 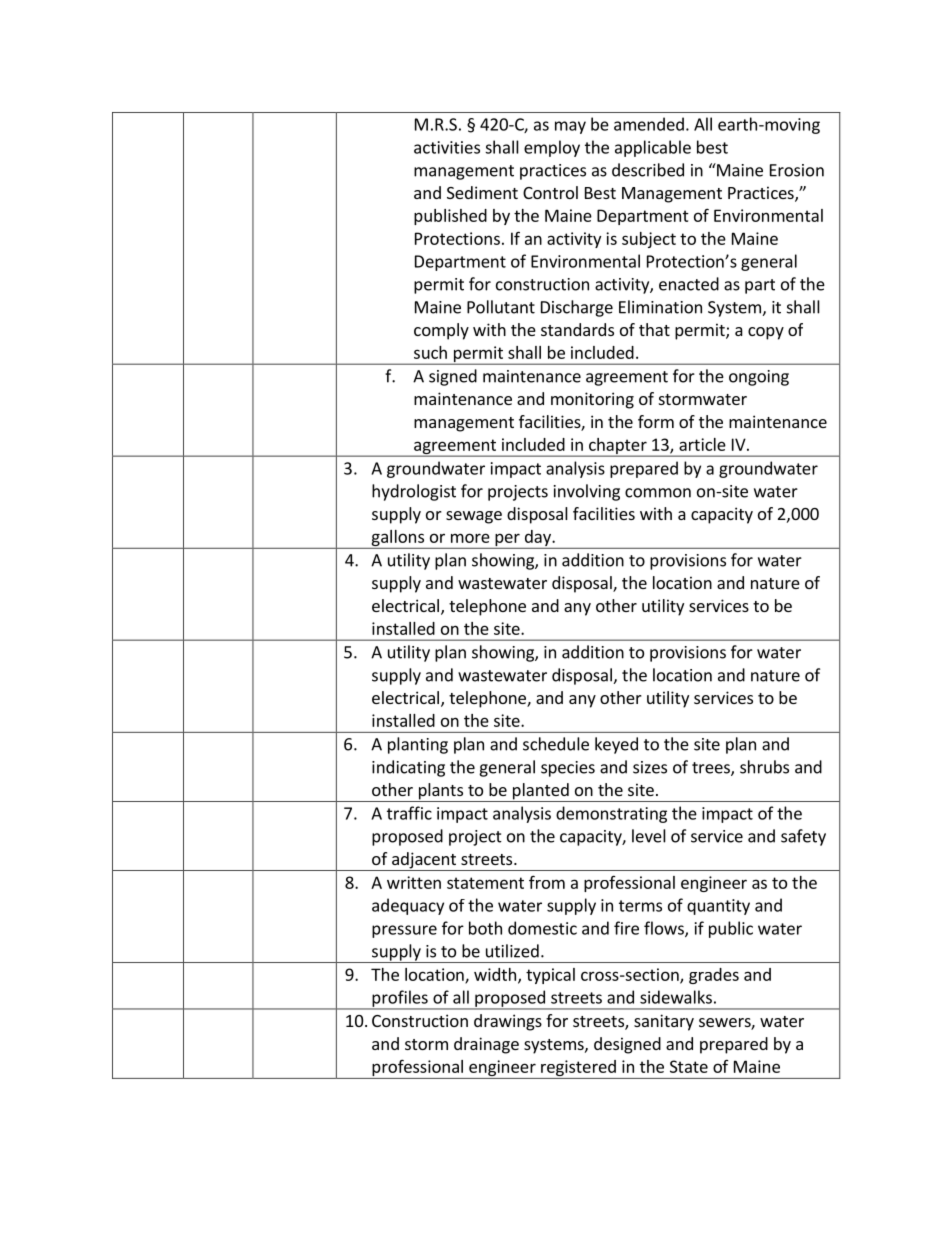 I want to click on day, so click(x=537, y=539).
